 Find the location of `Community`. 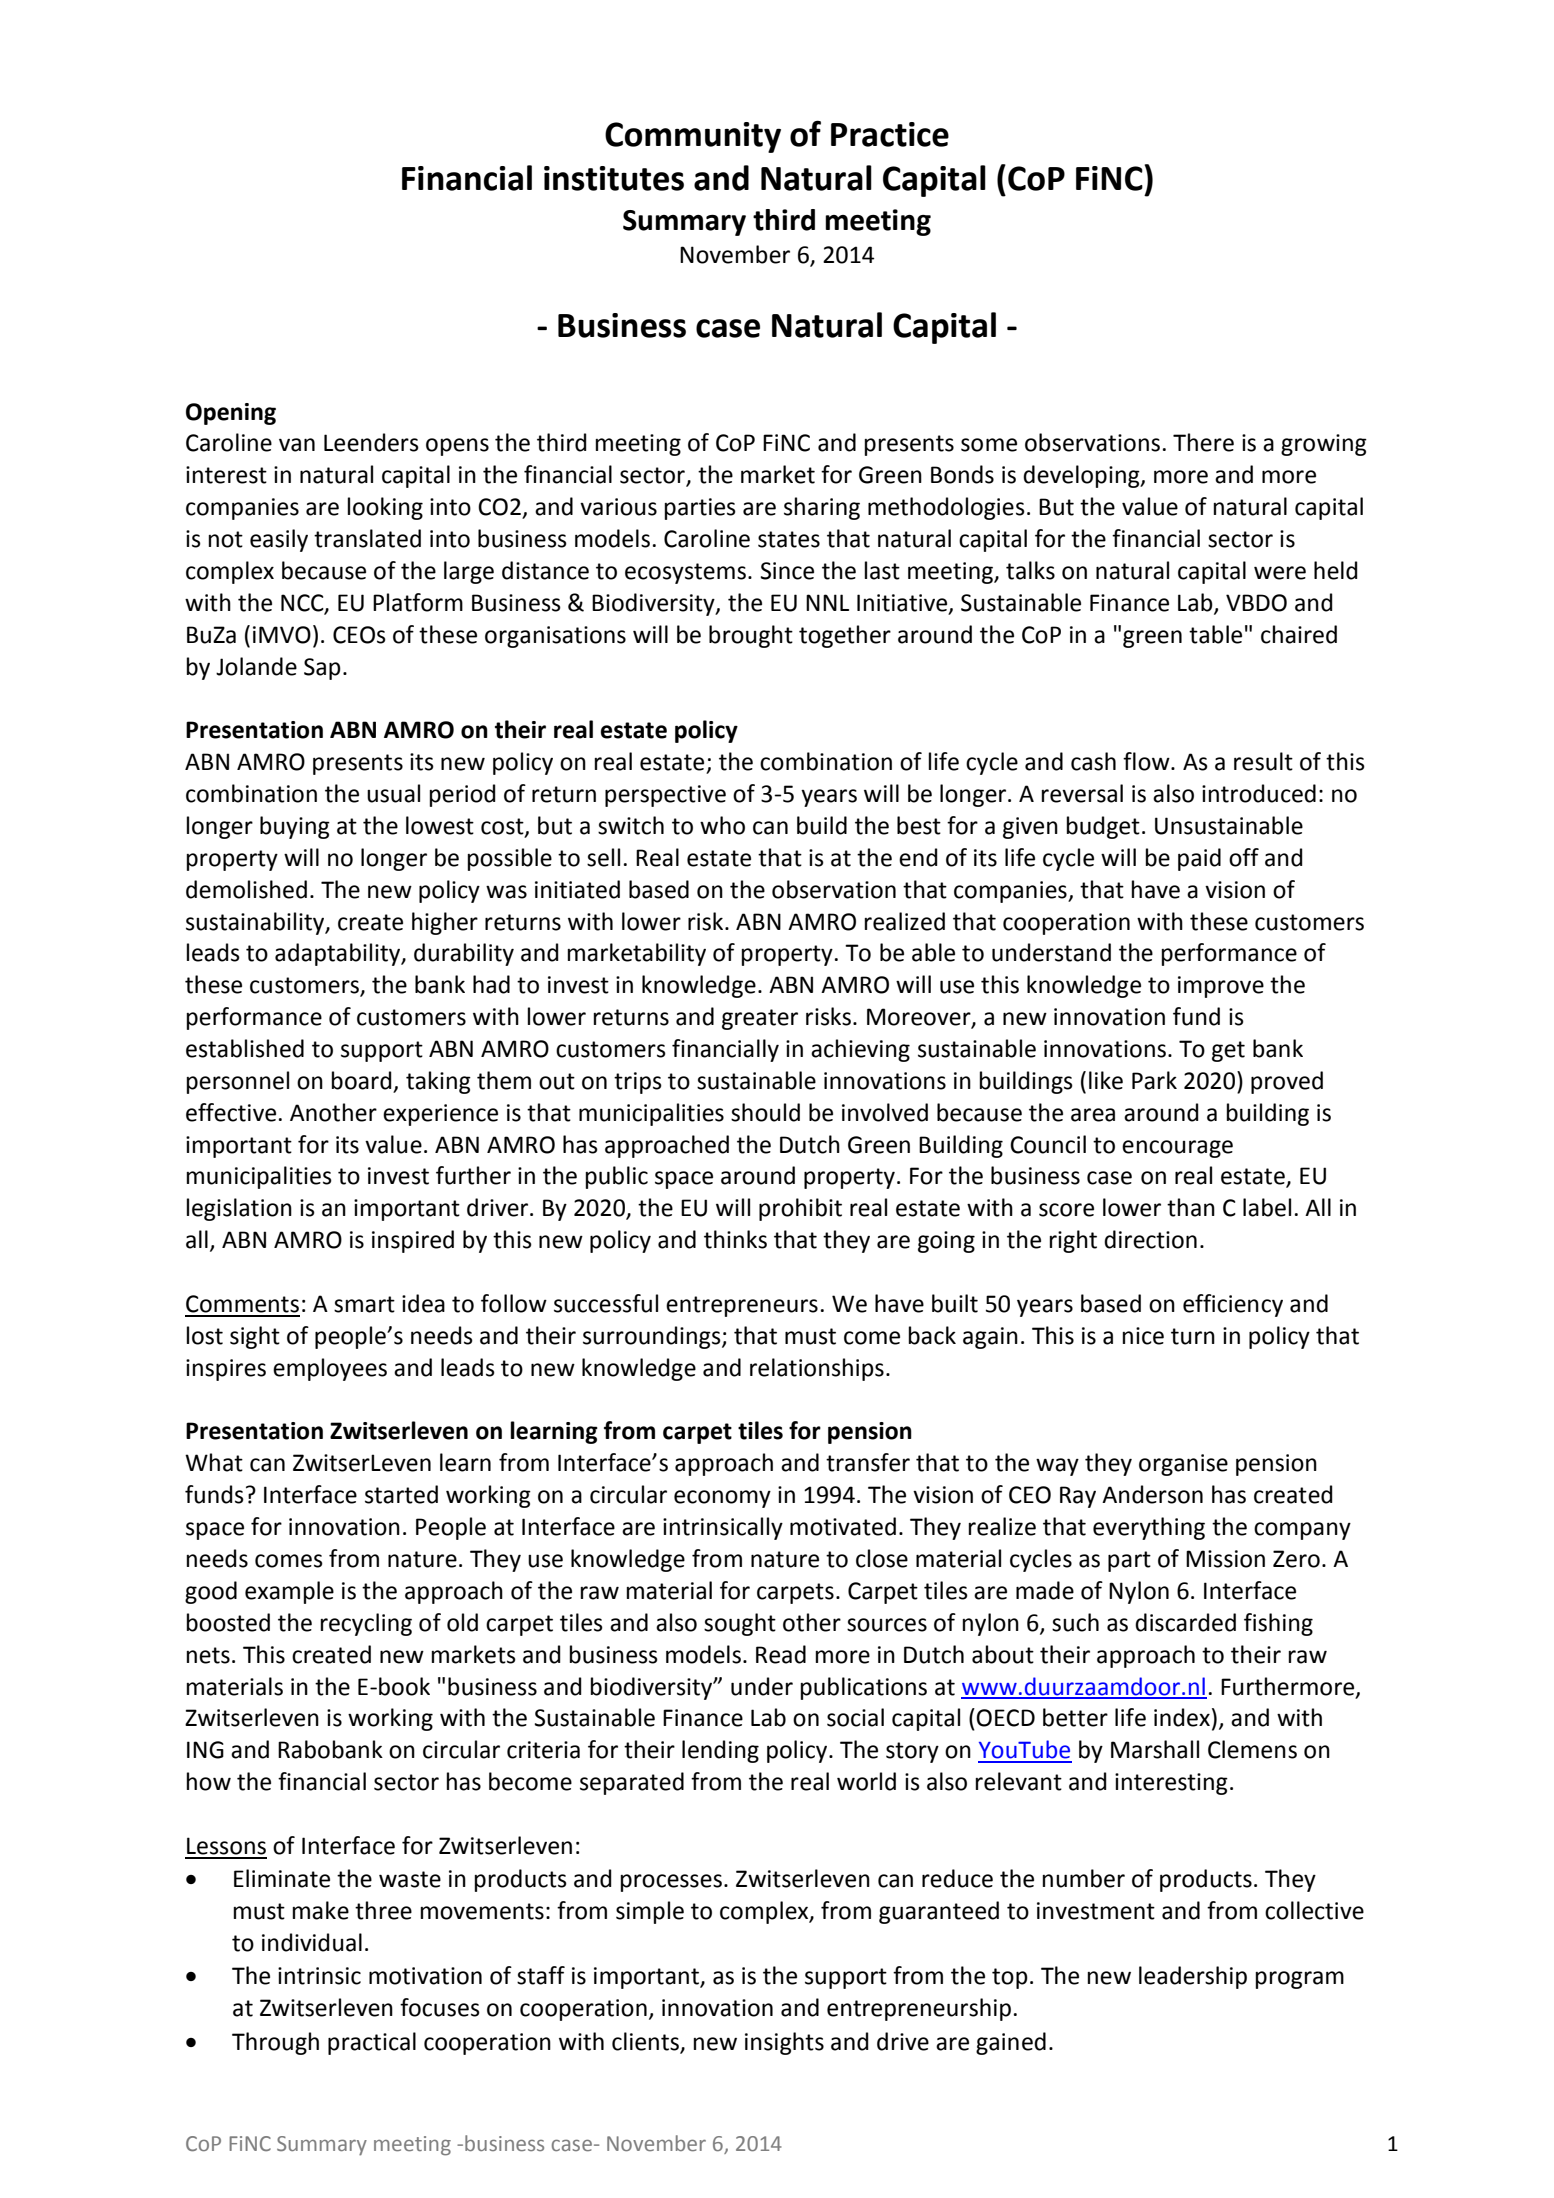

Community is located at coordinates (693, 137).
